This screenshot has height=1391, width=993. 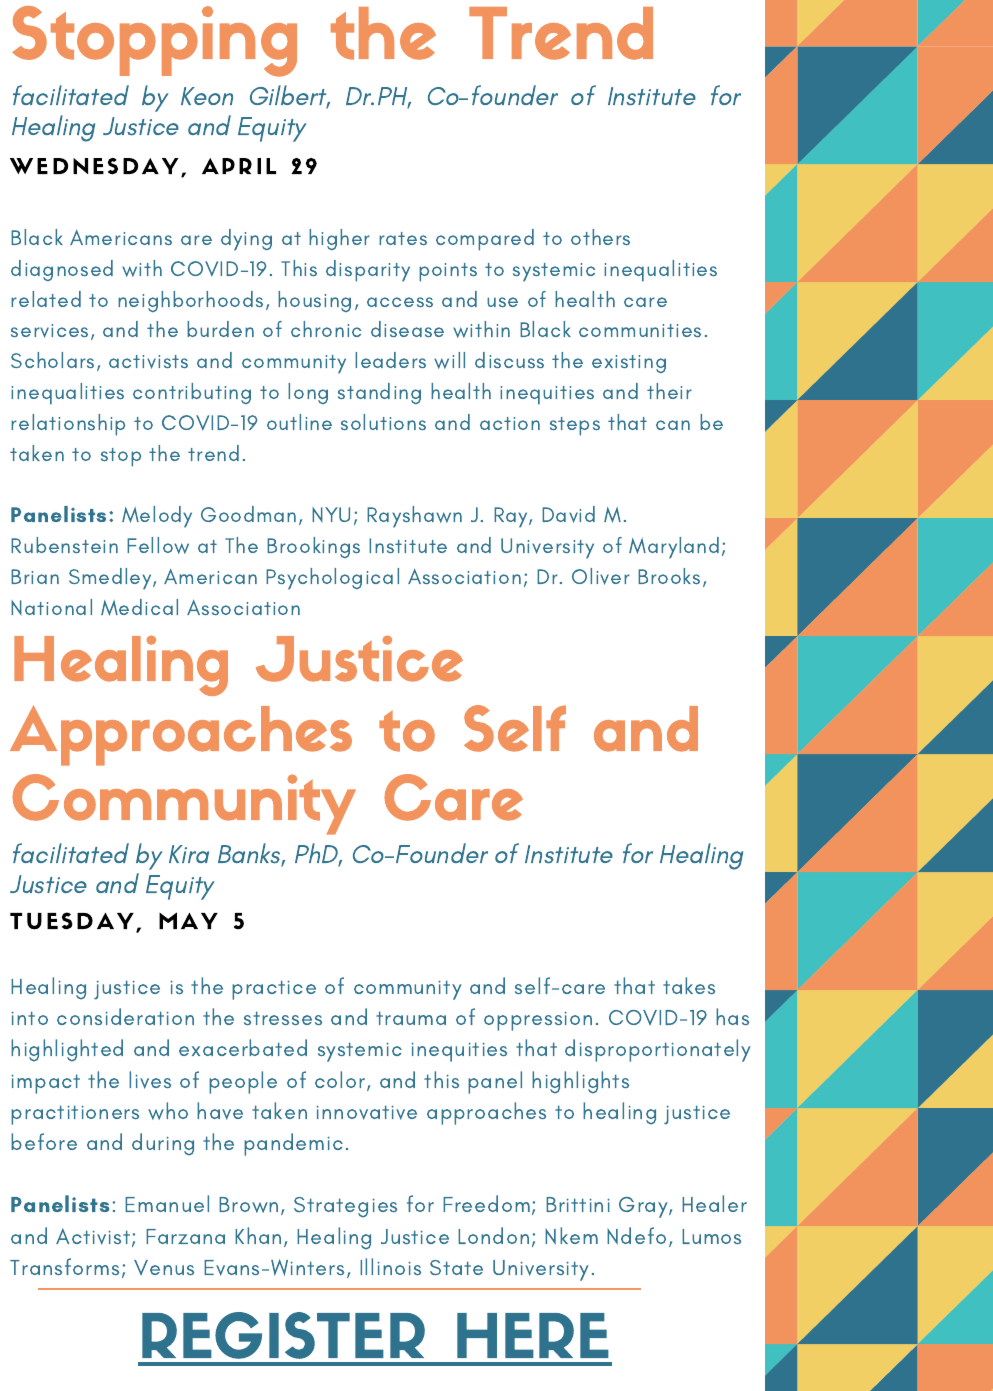 I want to click on Brooks, so click(x=669, y=576).
